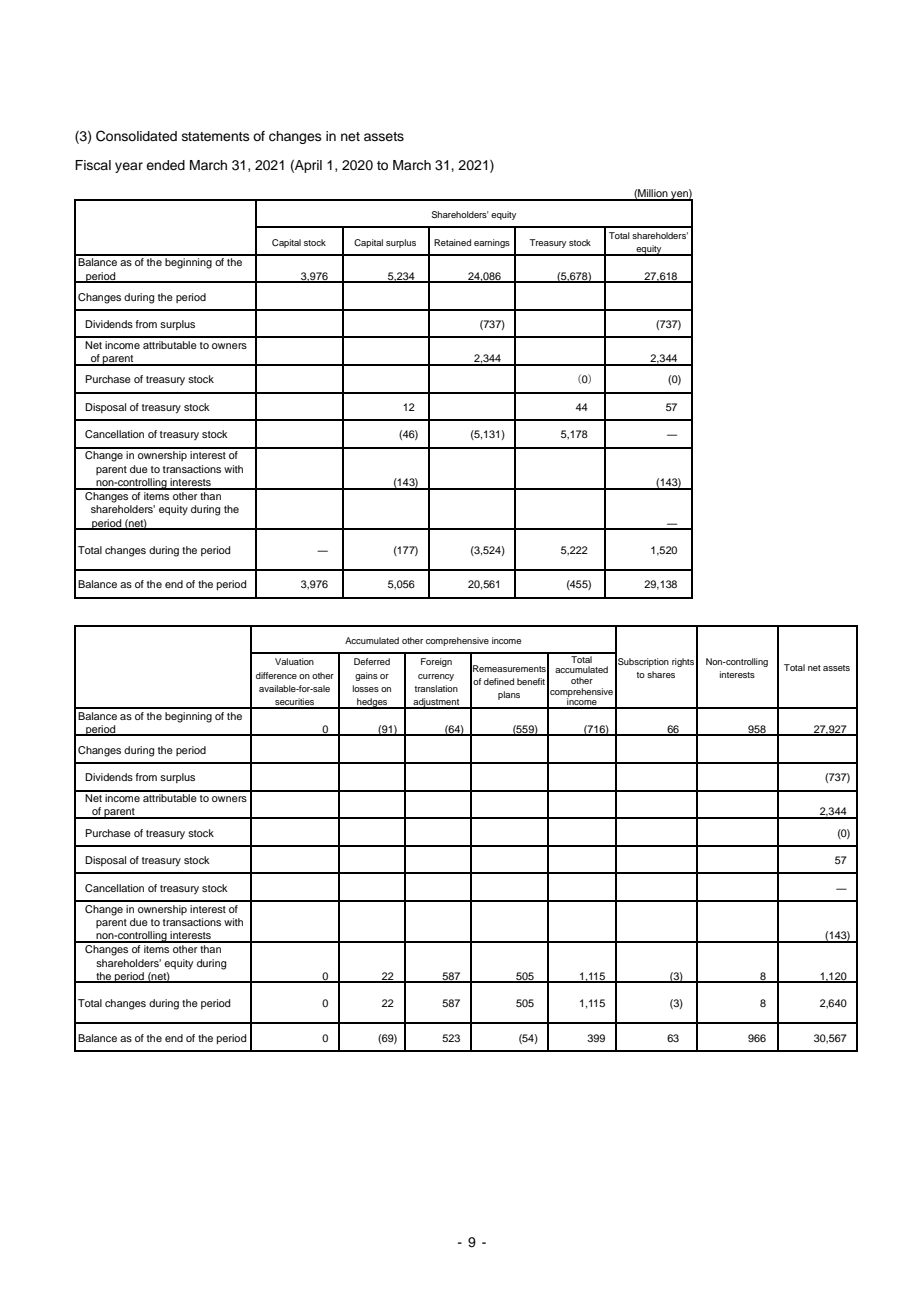 This screenshot has width=924, height=1308. Describe the element at coordinates (531, 681) in the screenshot. I see `benefit` at that location.
